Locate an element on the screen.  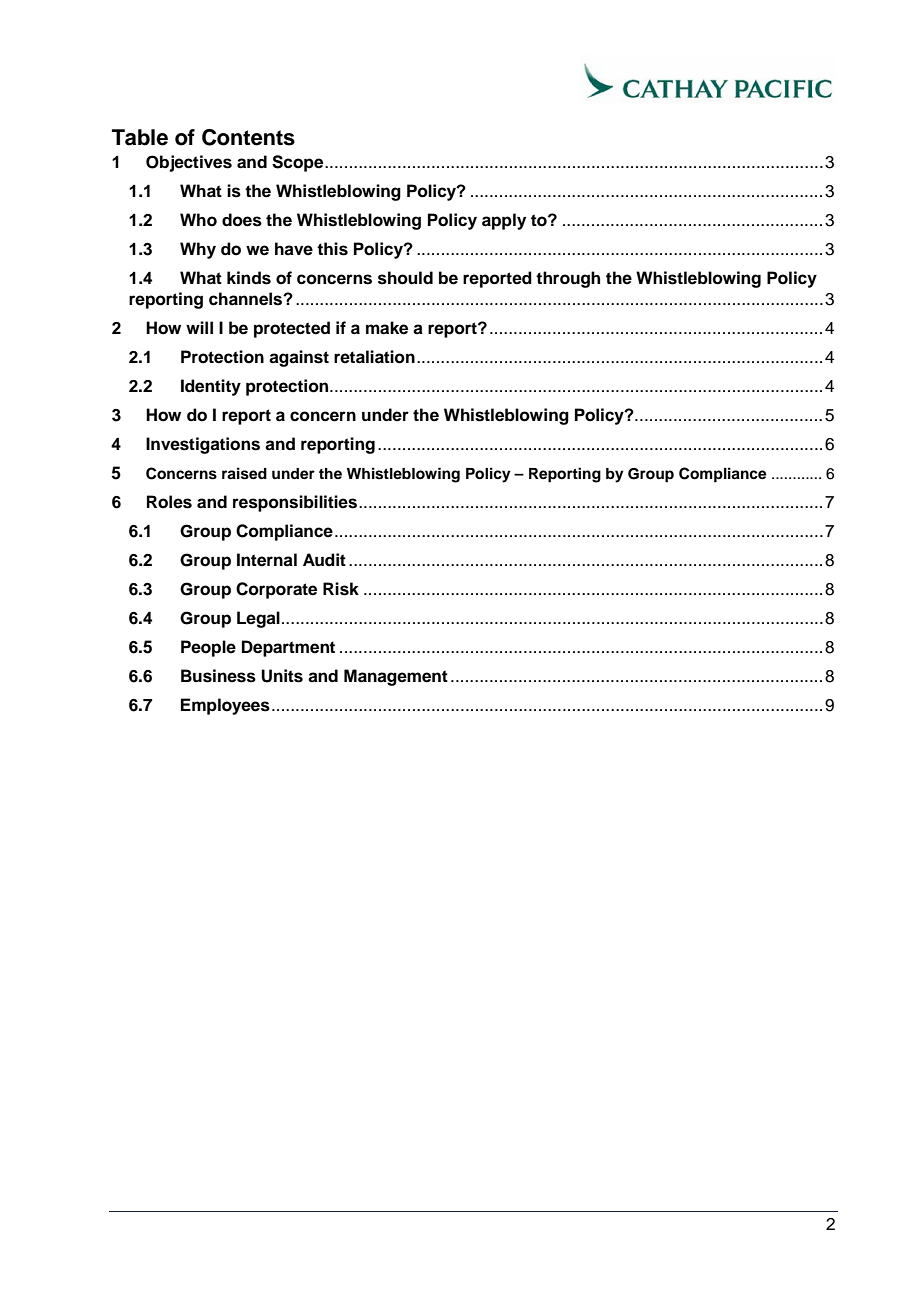
People is located at coordinates (208, 648).
